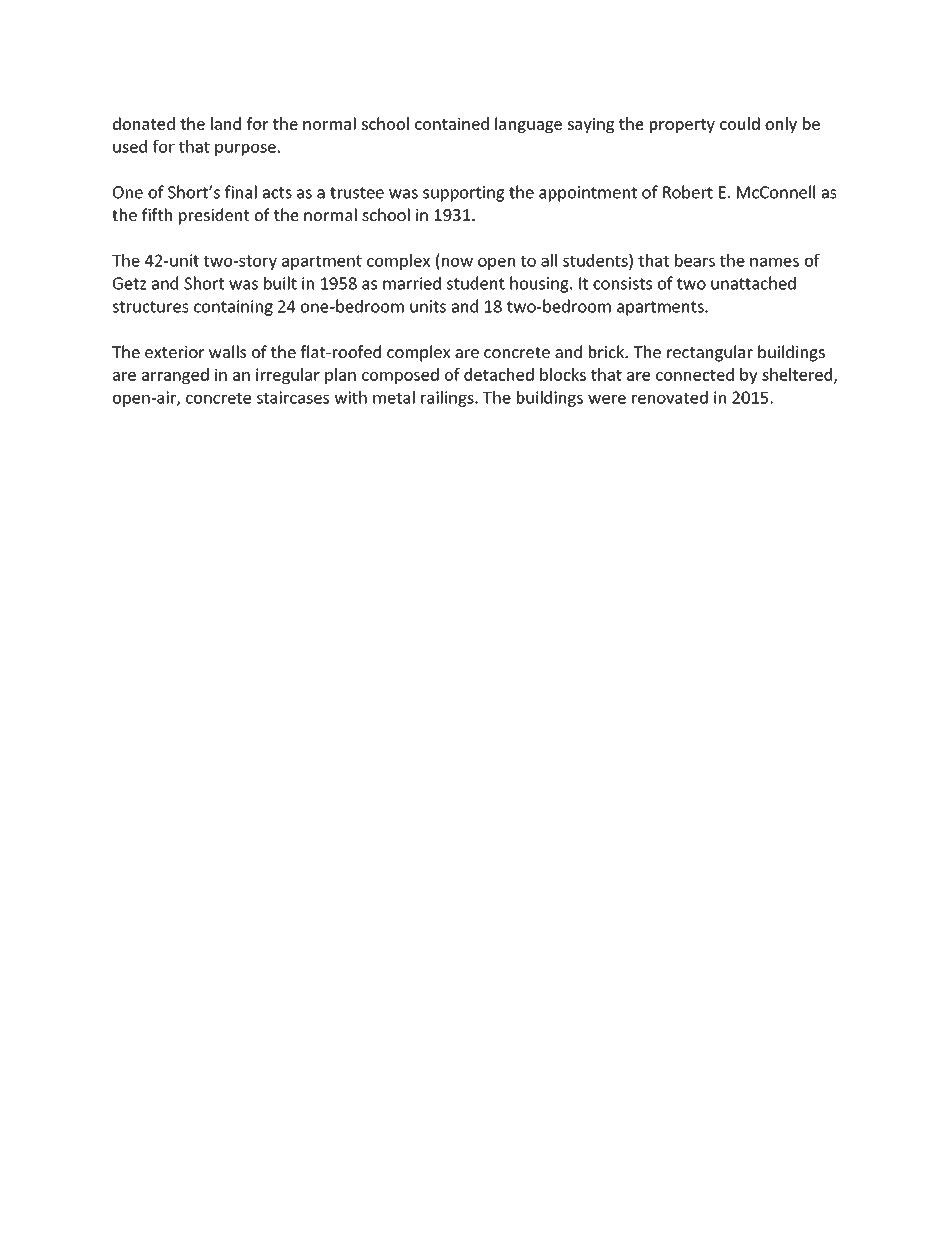 The width and height of the screenshot is (952, 1233). What do you see at coordinates (452, 123) in the screenshot?
I see `contained` at bounding box center [452, 123].
